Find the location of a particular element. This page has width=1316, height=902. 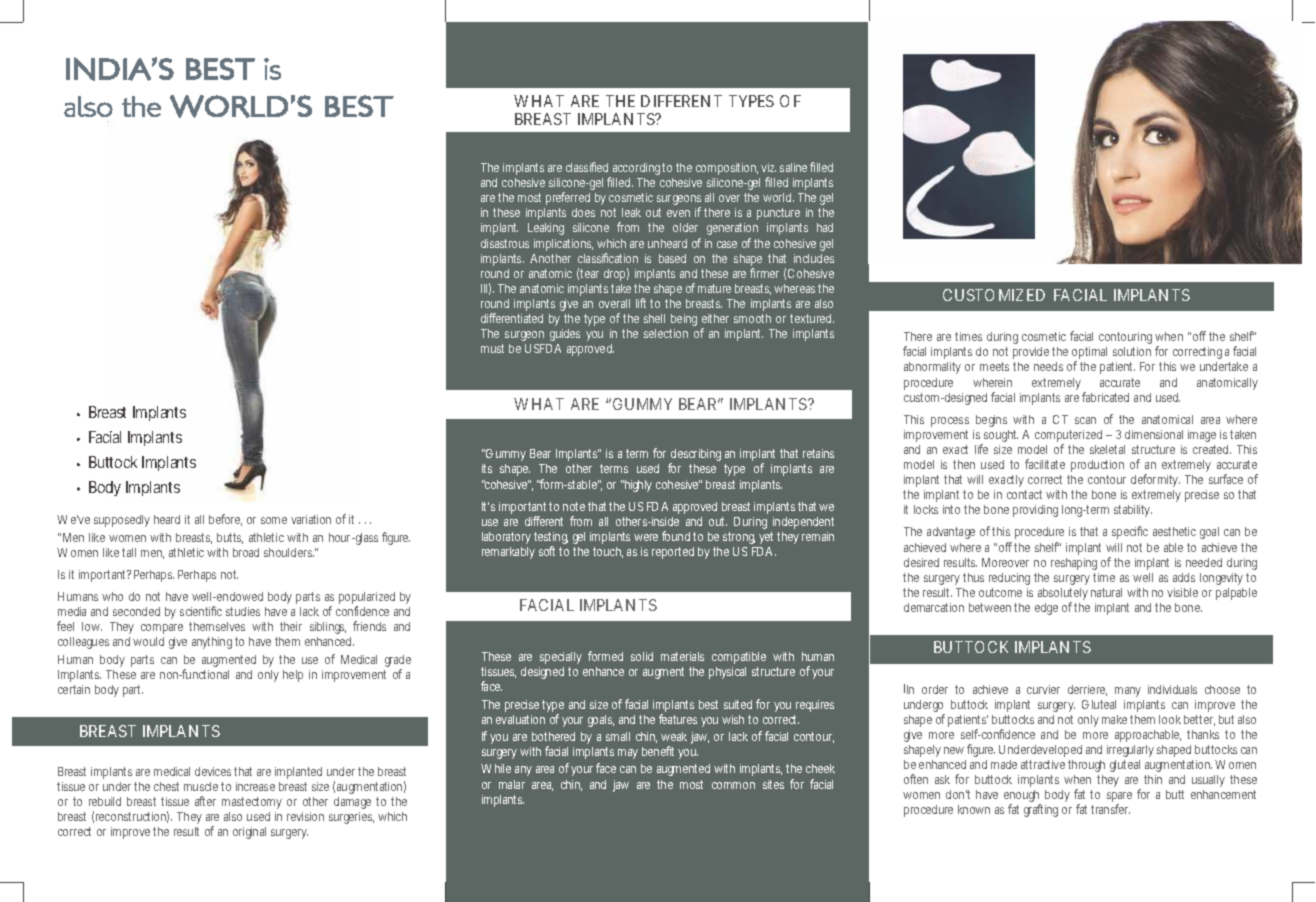

after is located at coordinates (205, 801).
